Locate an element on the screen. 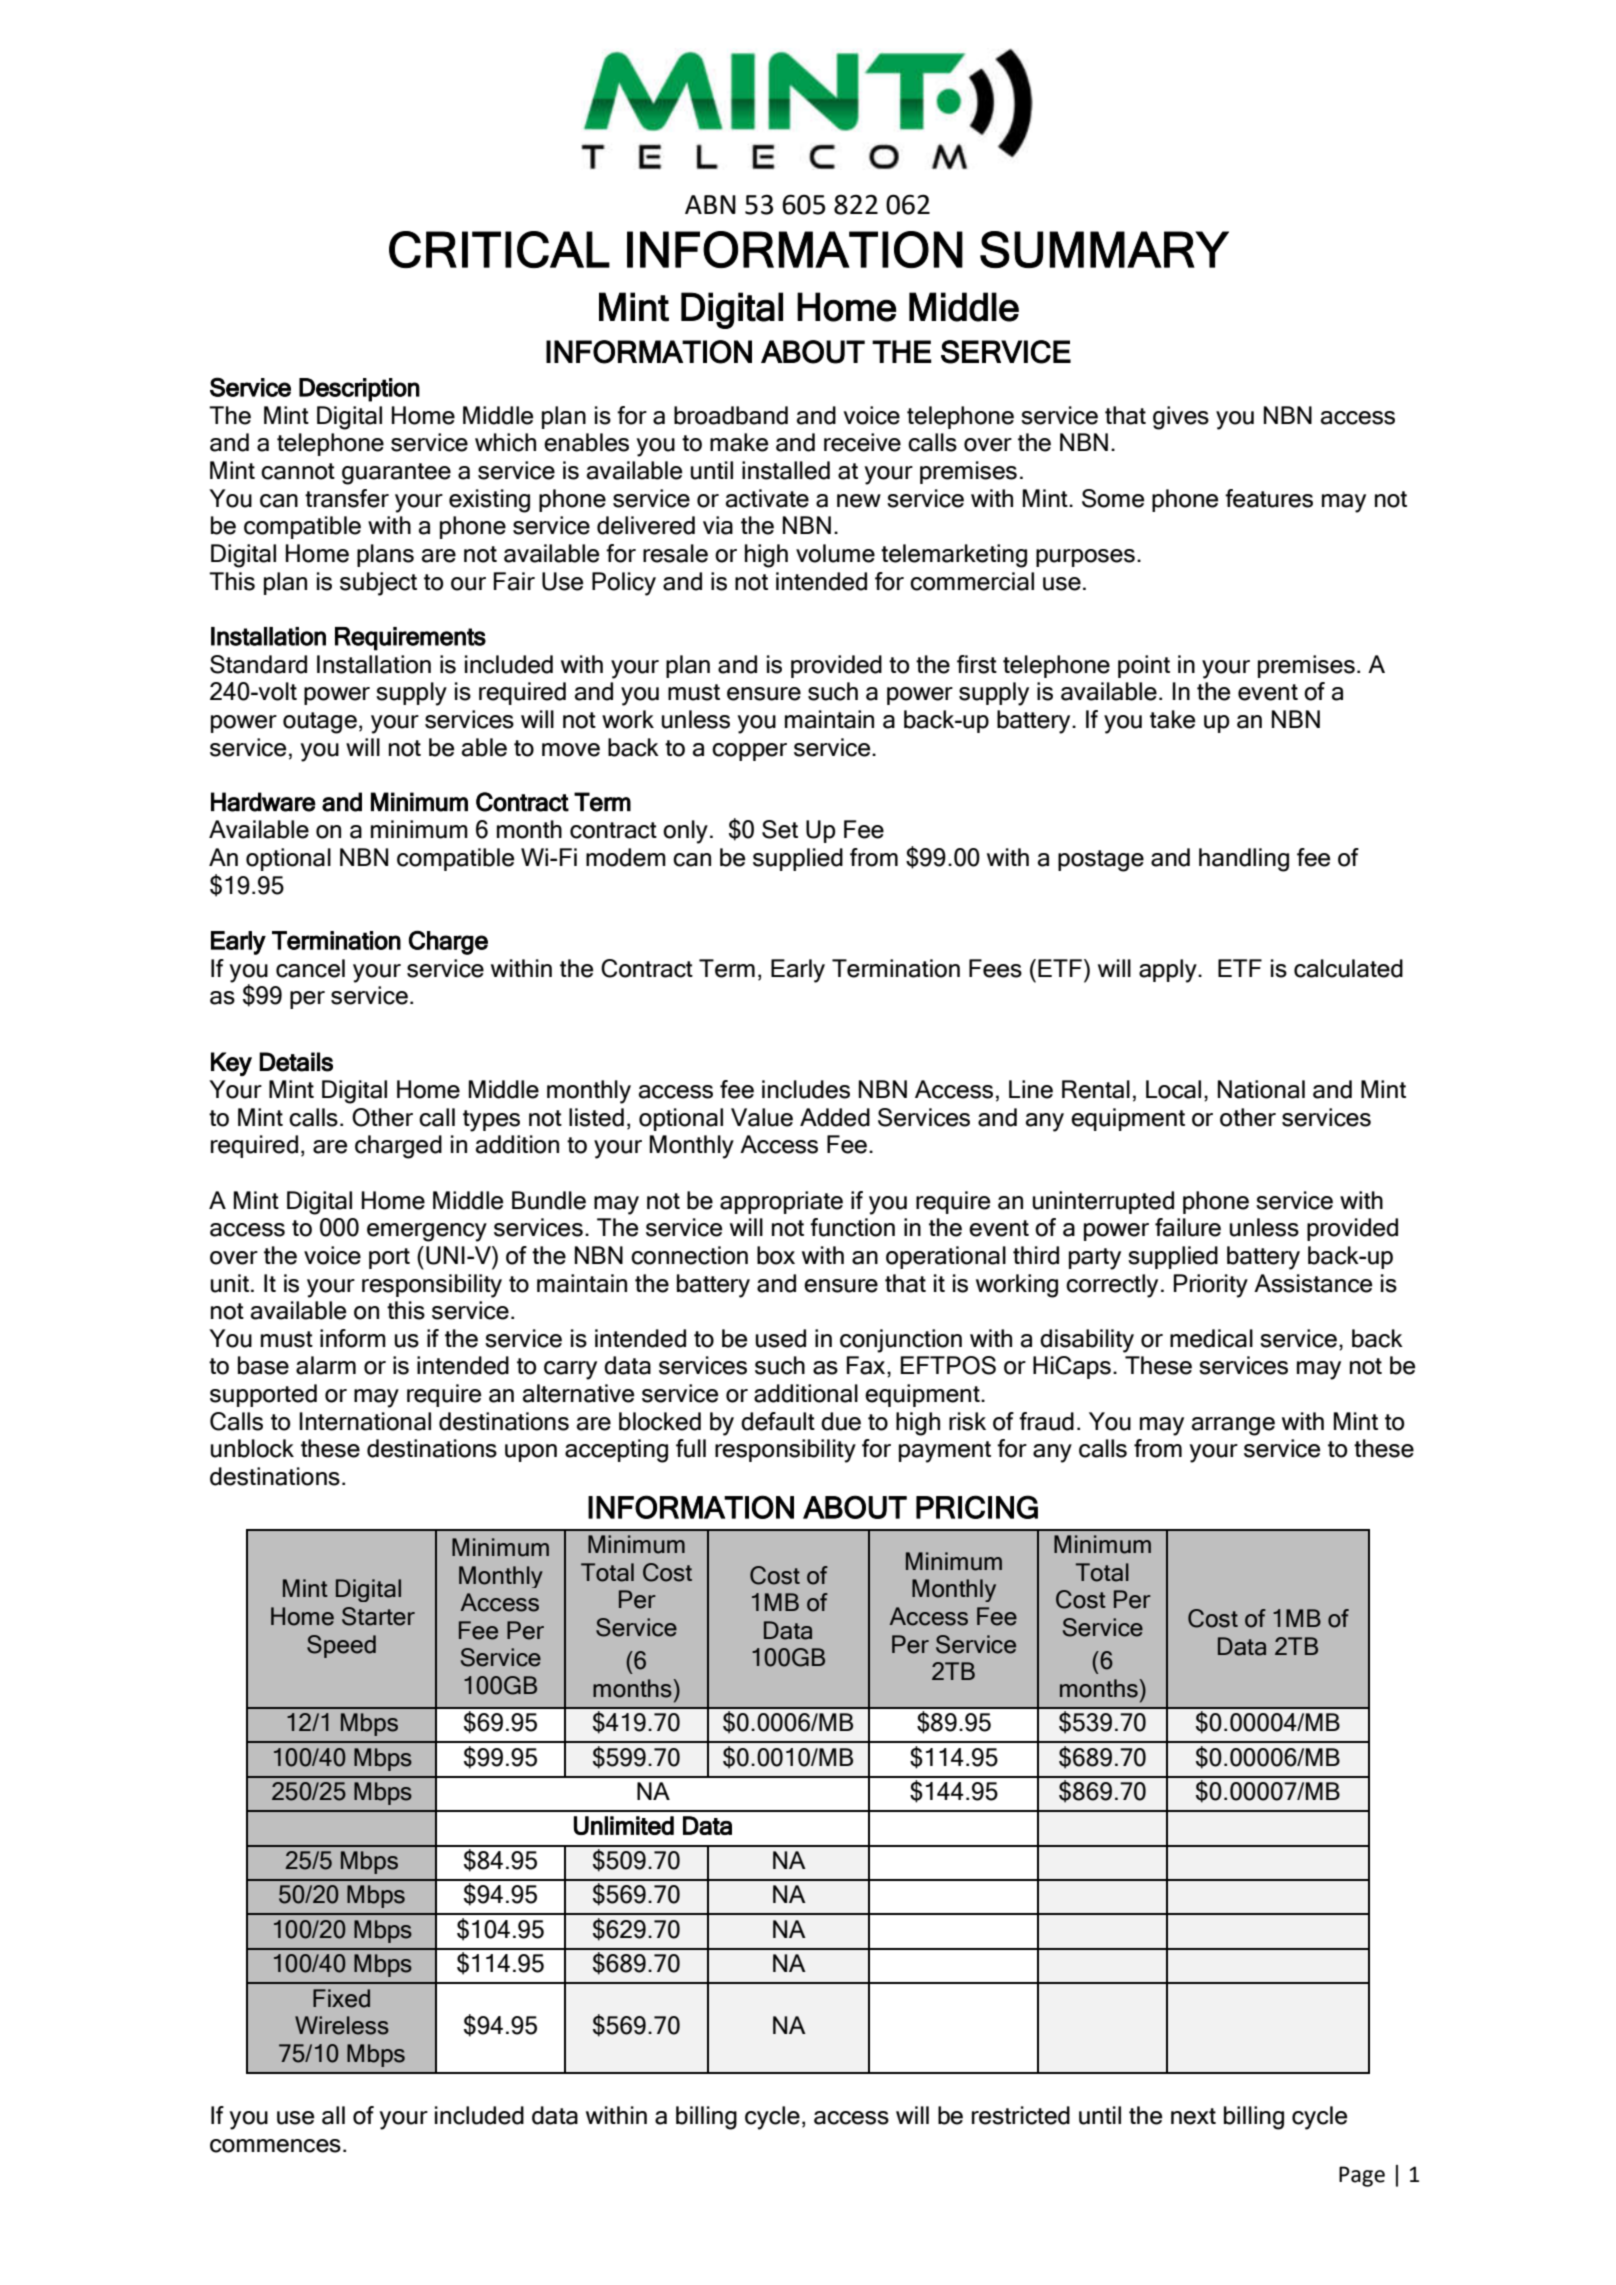 This screenshot has height=2285, width=1616. ABN is located at coordinates (710, 204).
